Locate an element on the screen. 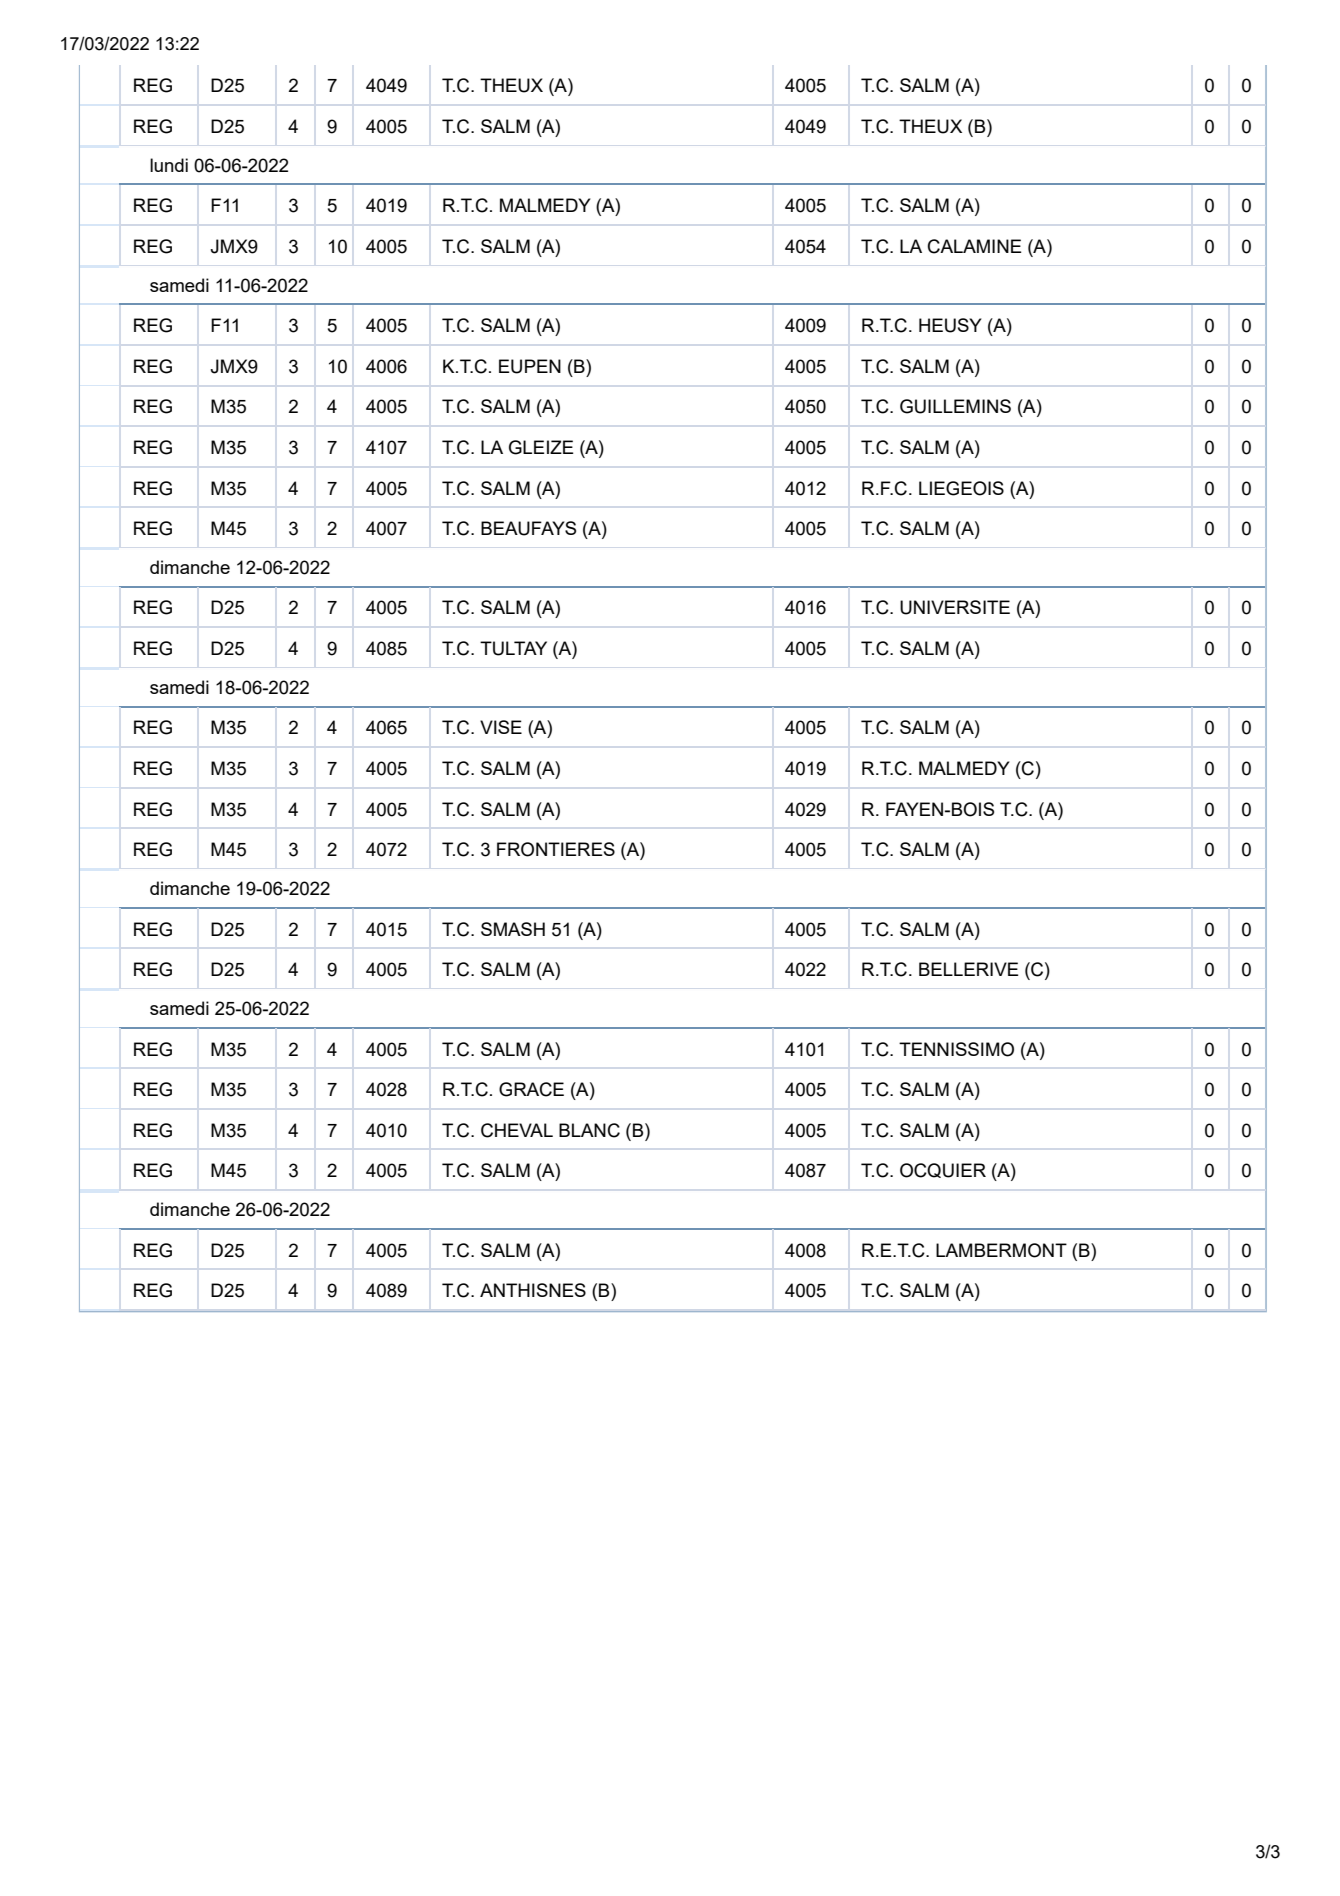 This screenshot has height=1896, width=1340. GRACE is located at coordinates (531, 1089).
